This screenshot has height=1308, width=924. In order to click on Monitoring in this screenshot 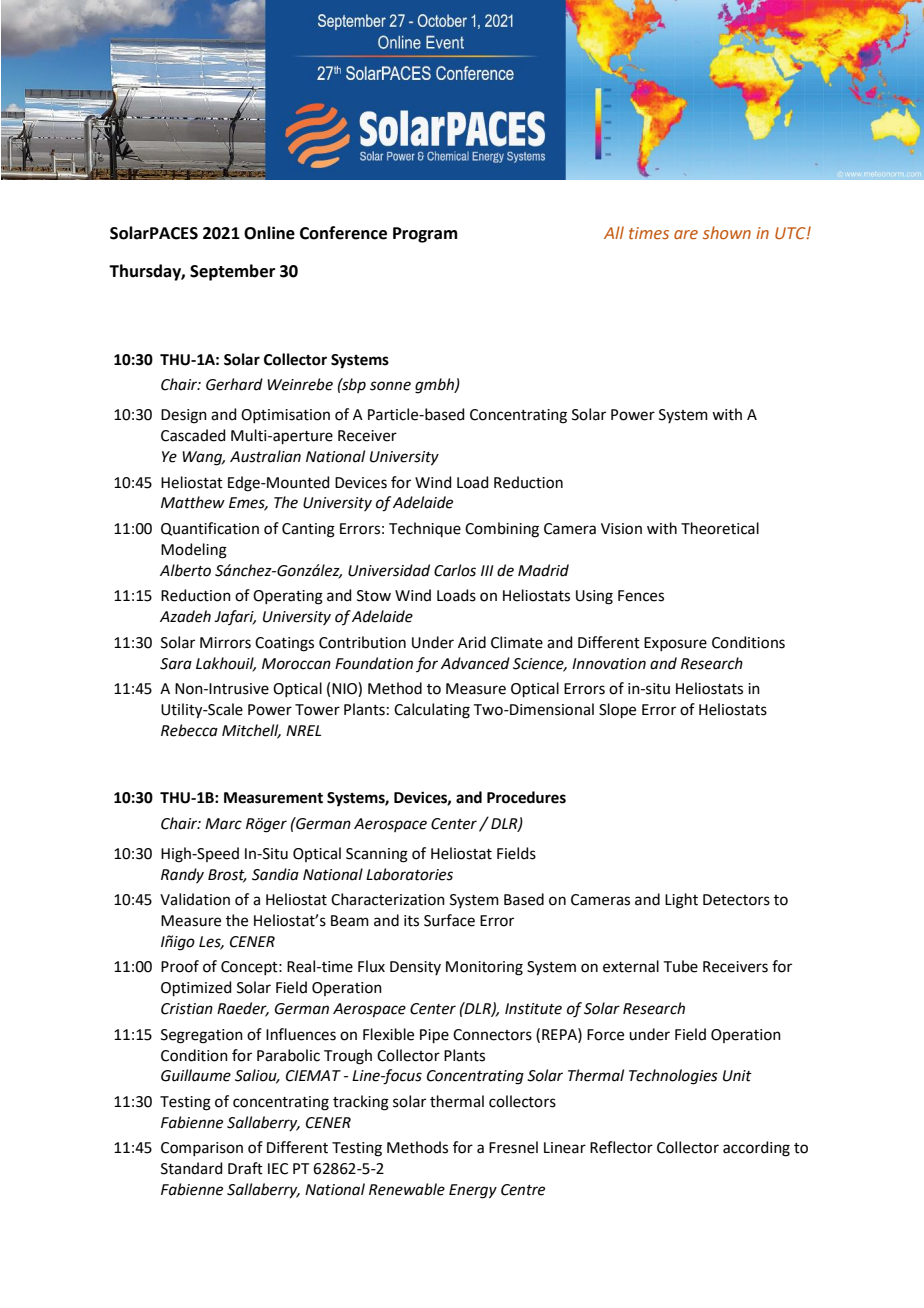, I will do `click(484, 968)`.
